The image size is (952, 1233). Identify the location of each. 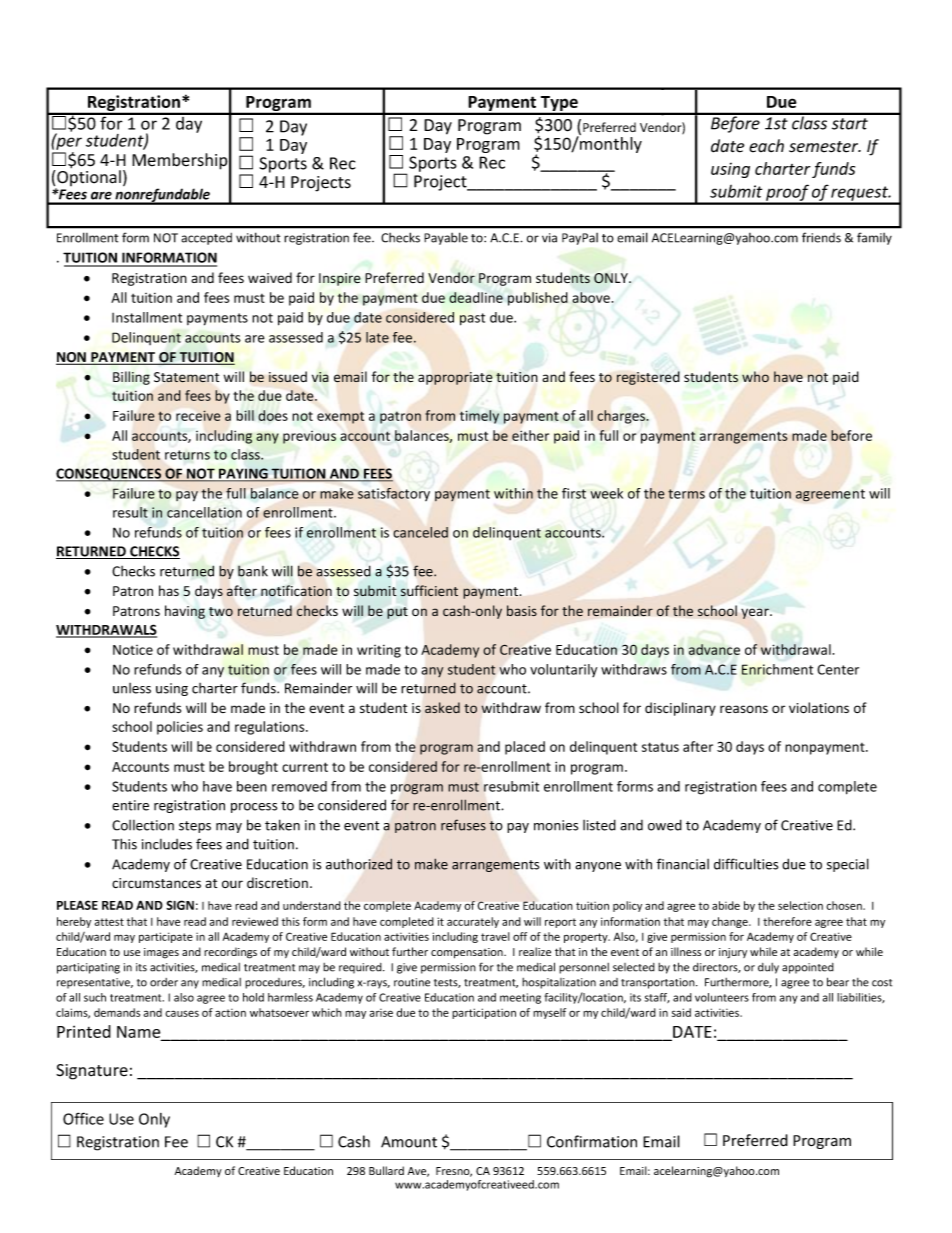
(766, 146).
